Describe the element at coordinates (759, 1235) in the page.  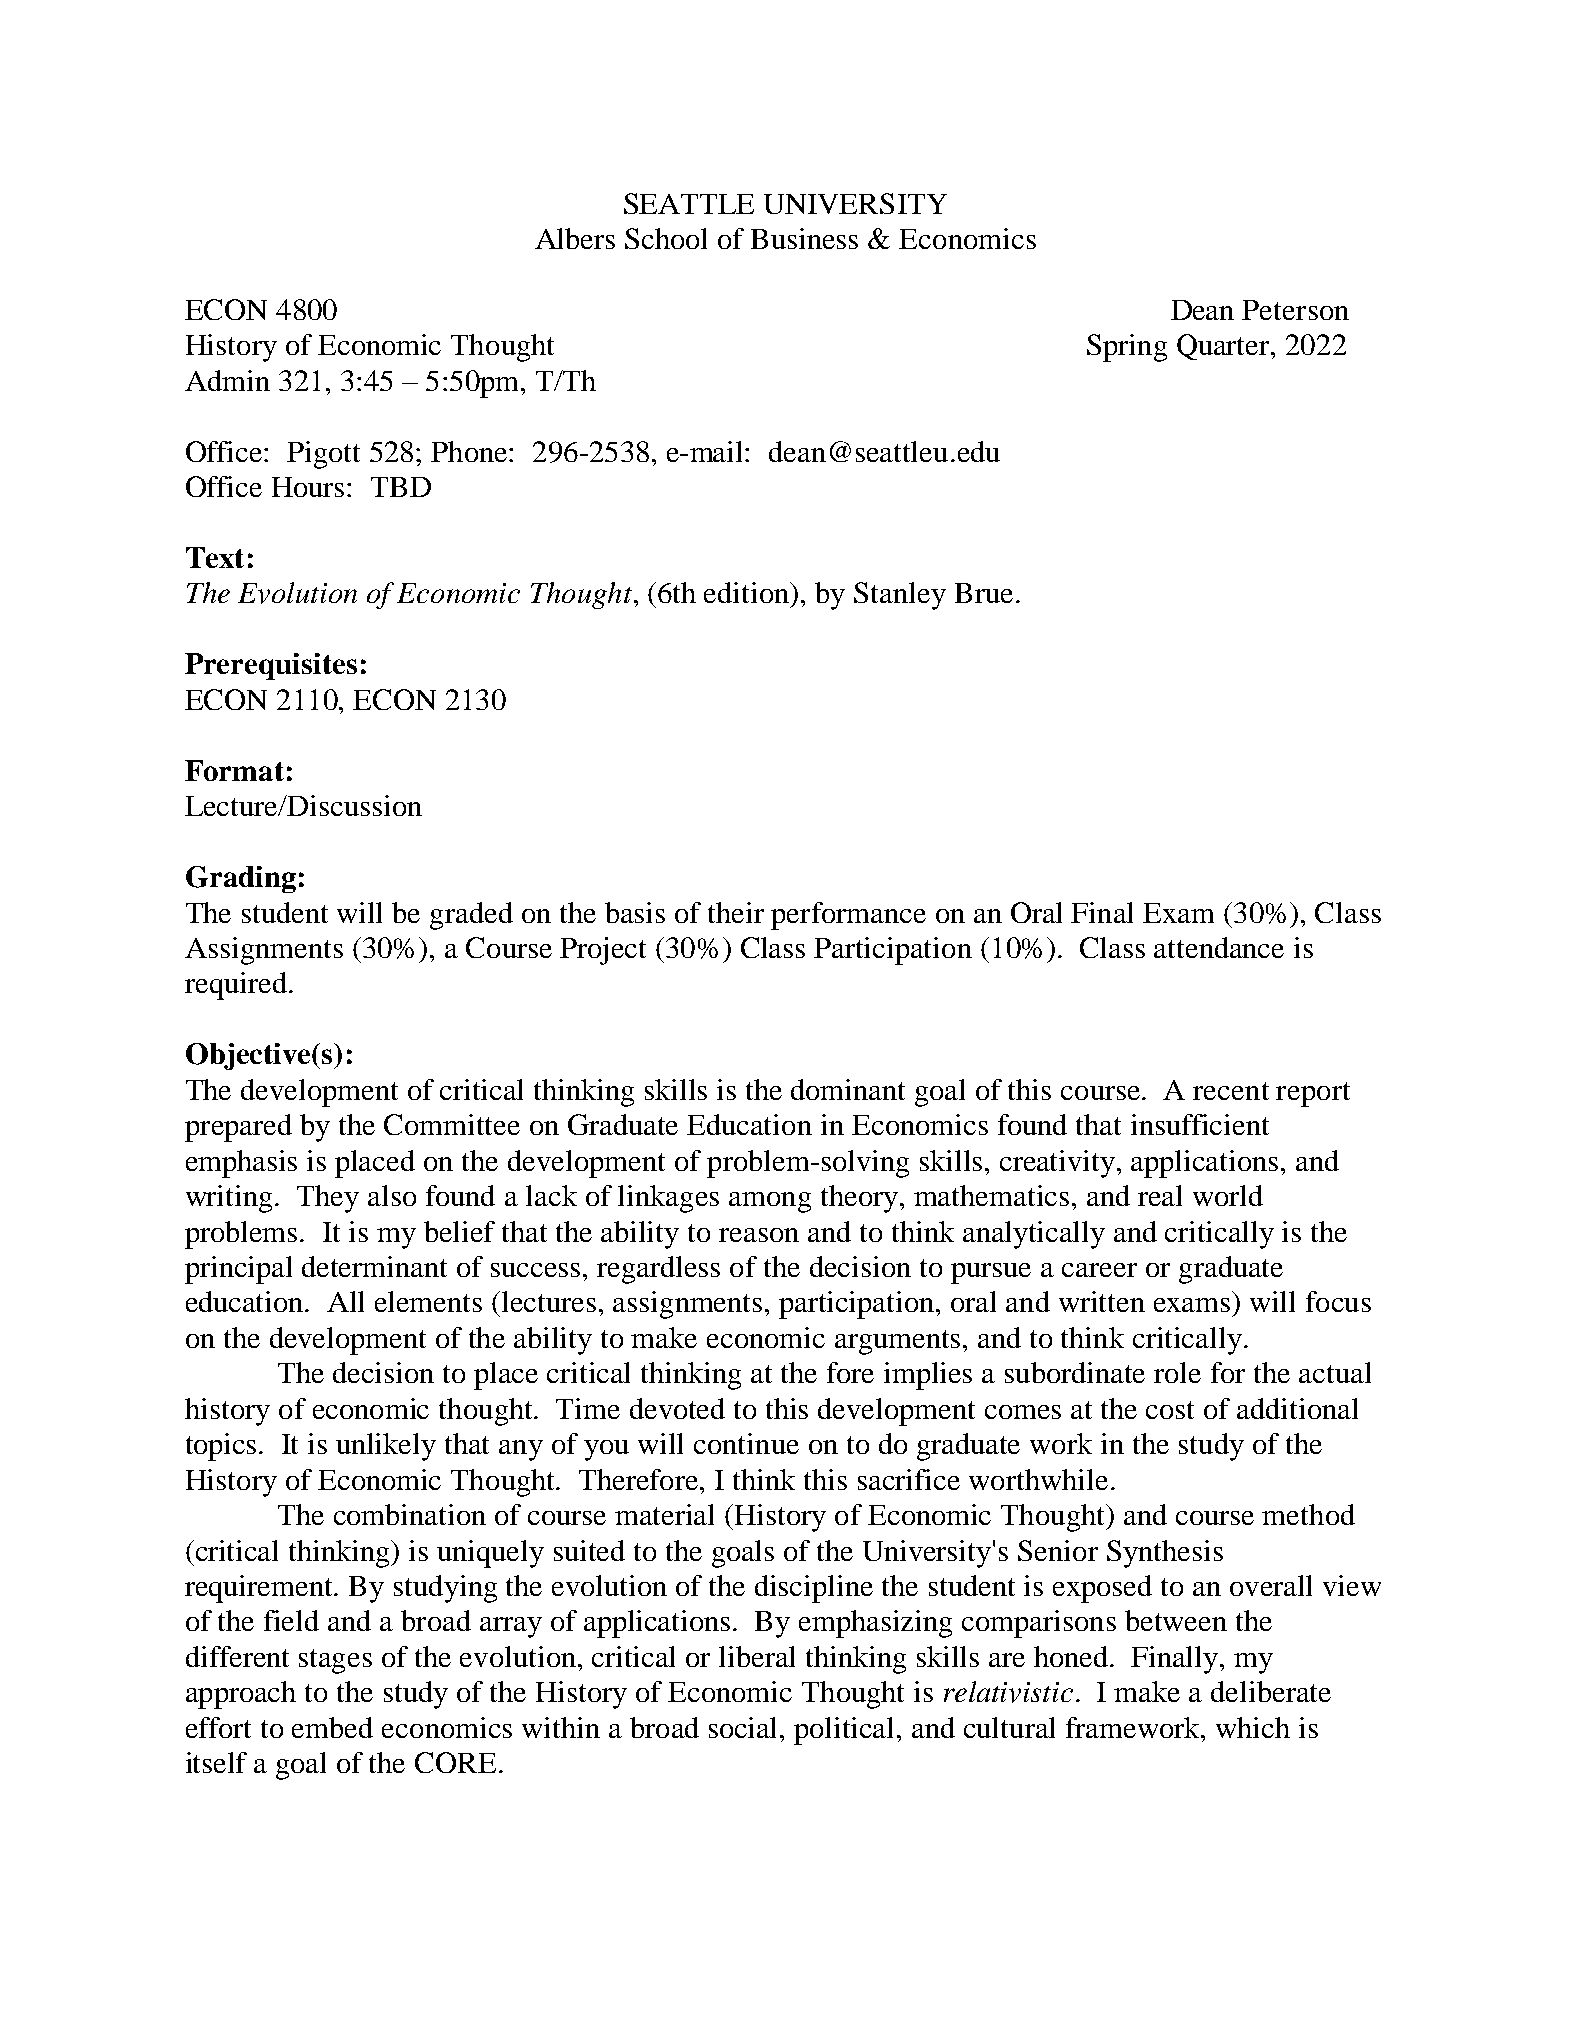
I see `reason` at that location.
